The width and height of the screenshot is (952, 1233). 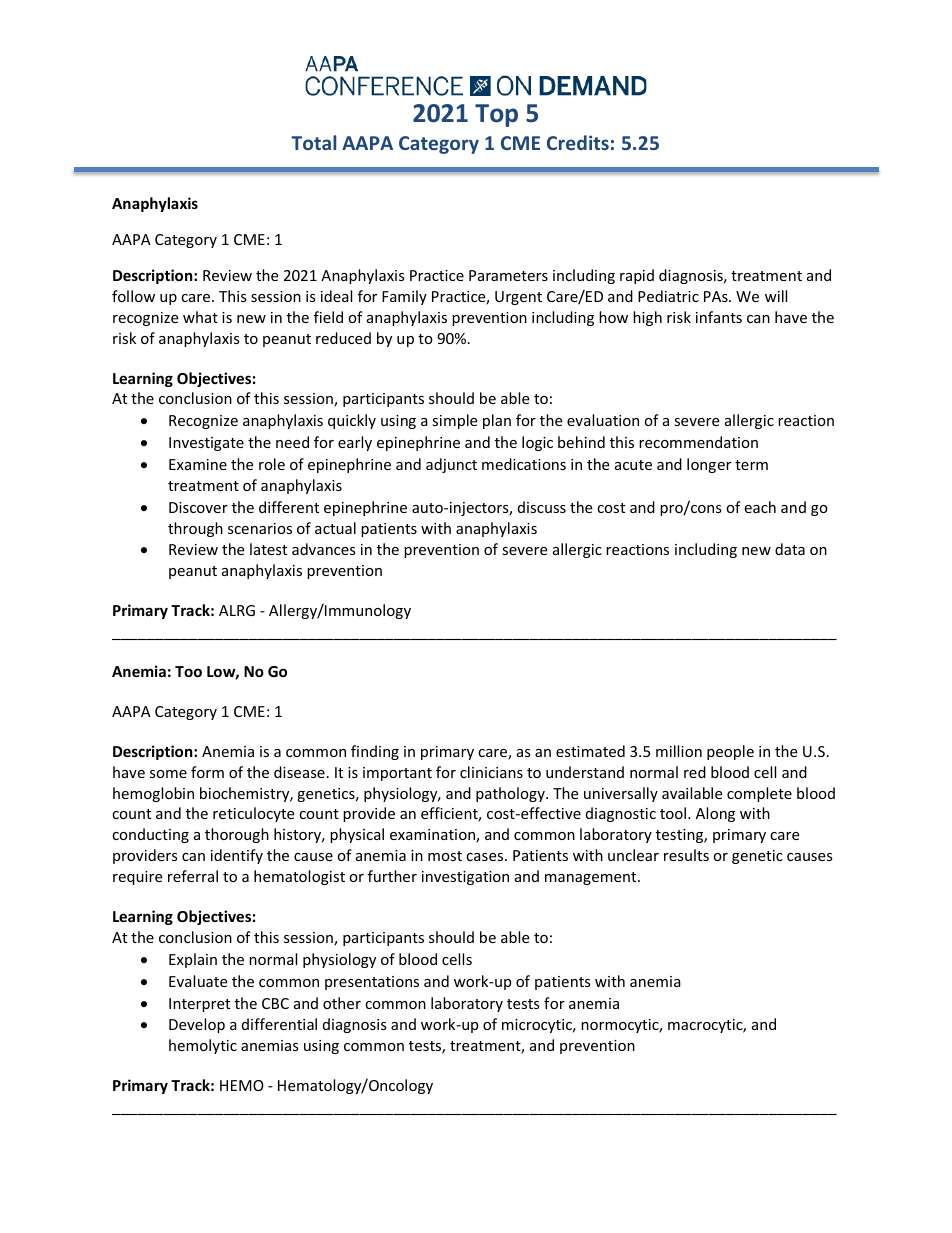 What do you see at coordinates (491, 772) in the screenshot?
I see `clinicians` at bounding box center [491, 772].
